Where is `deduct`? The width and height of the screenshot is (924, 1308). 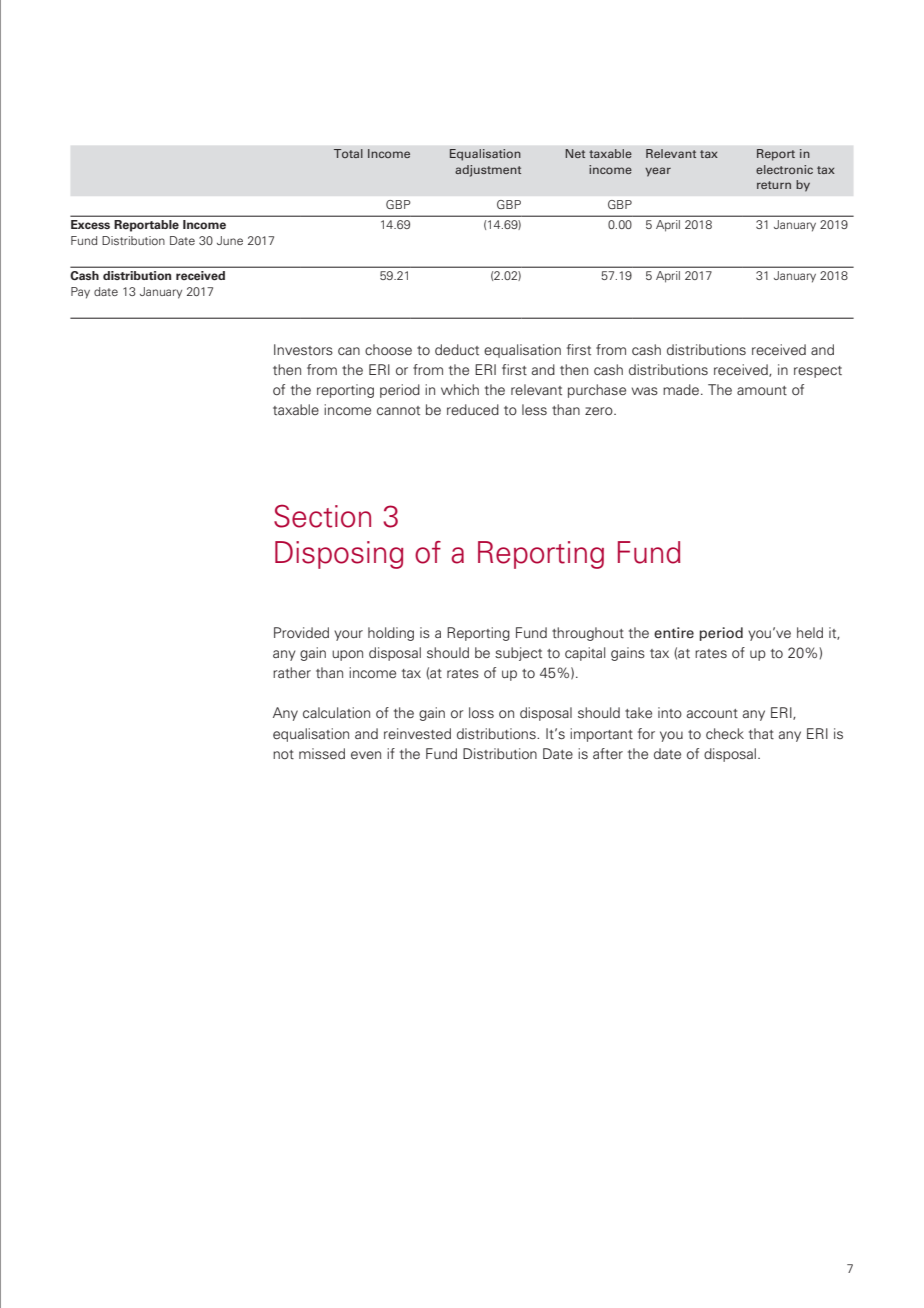
deduct is located at coordinates (457, 349).
